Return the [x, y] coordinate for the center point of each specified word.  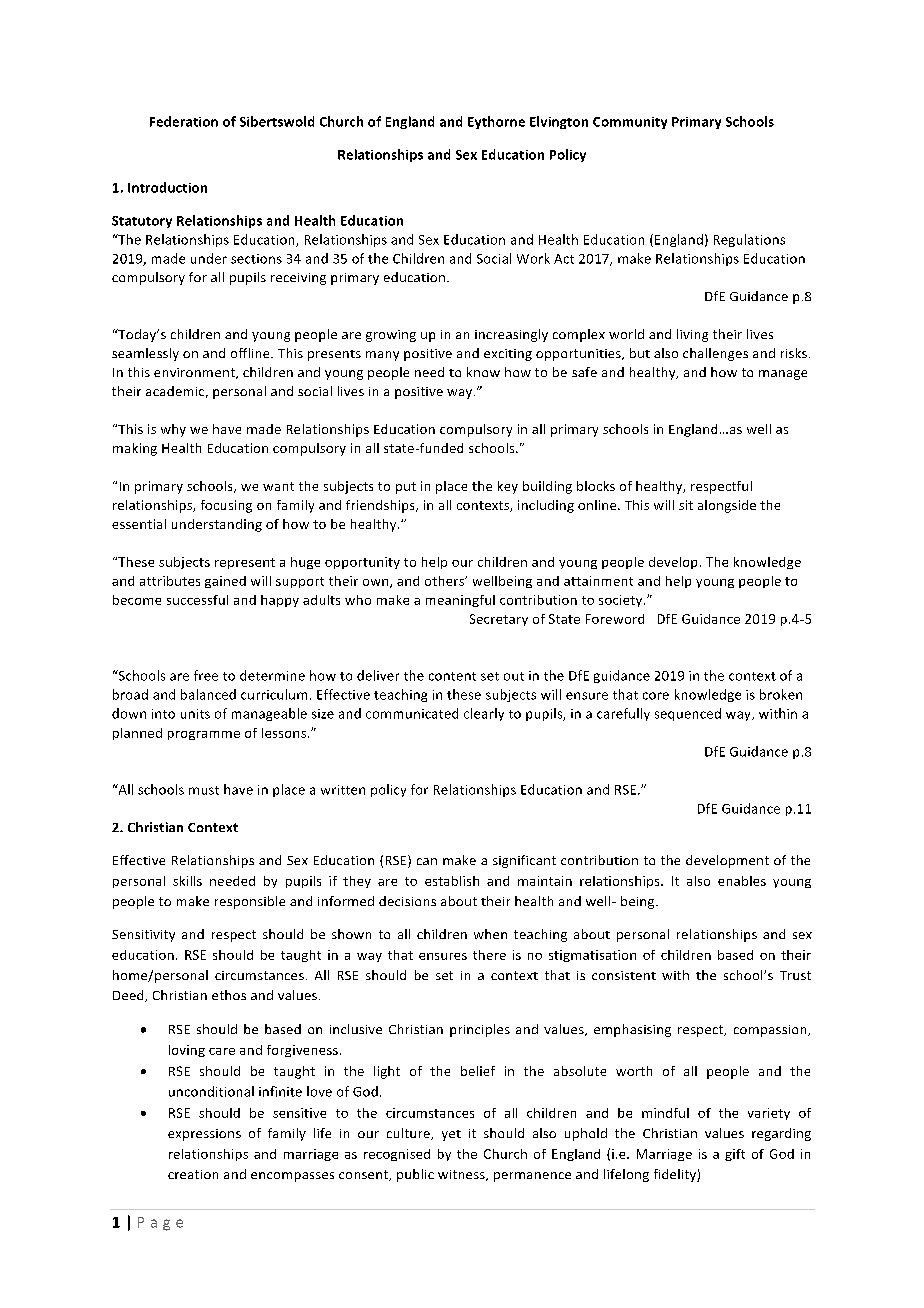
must [204, 790]
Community [630, 123]
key [508, 487]
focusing [226, 506]
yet [451, 1135]
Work [533, 258]
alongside [727, 506]
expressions [204, 1135]
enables [742, 881]
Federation [184, 121]
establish [452, 881]
